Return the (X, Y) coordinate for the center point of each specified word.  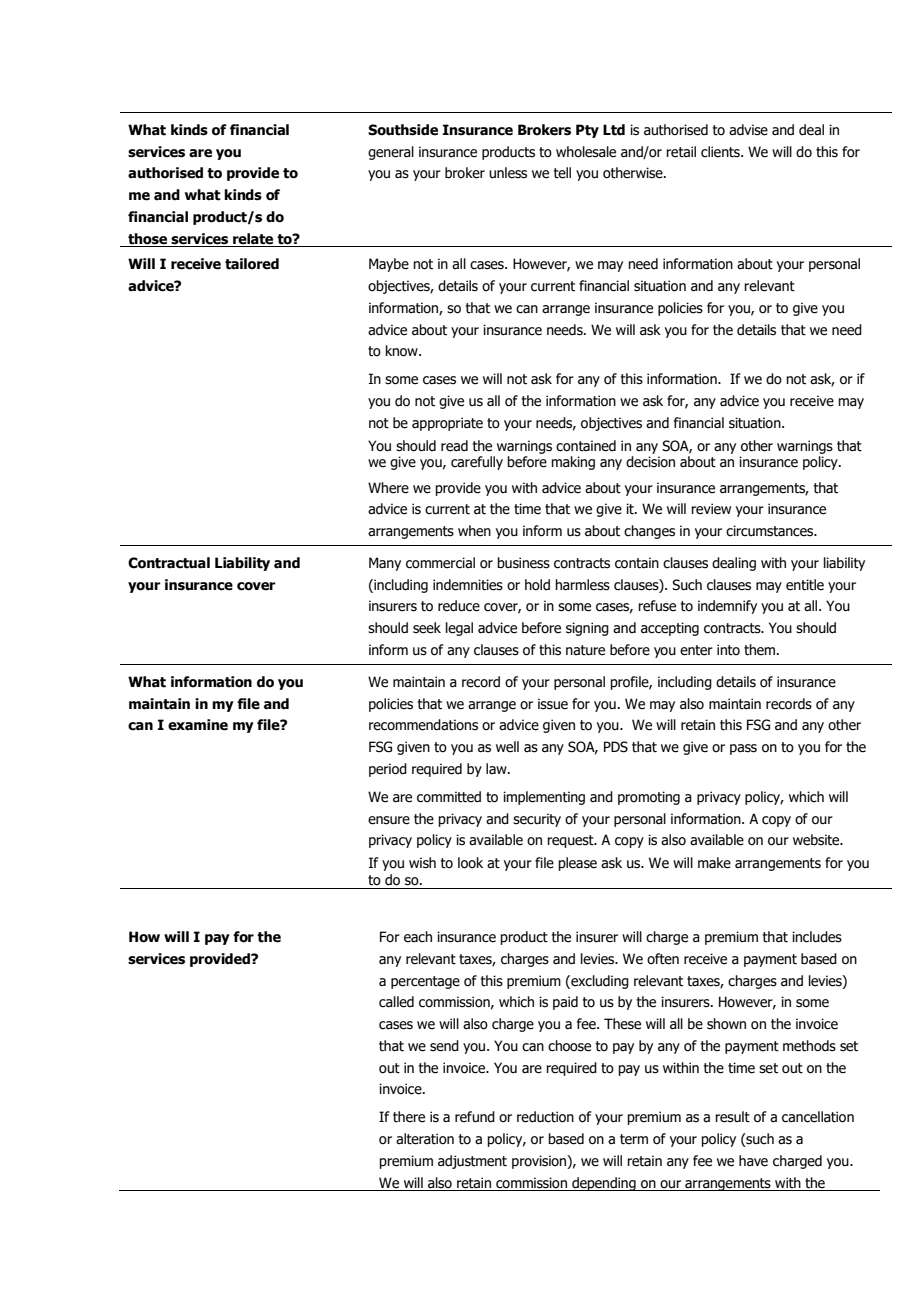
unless (508, 173)
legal (459, 629)
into (728, 650)
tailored (252, 264)
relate (253, 239)
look (470, 863)
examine (198, 725)
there (409, 1117)
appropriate (447, 424)
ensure (389, 820)
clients (721, 152)
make (714, 863)
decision (650, 462)
